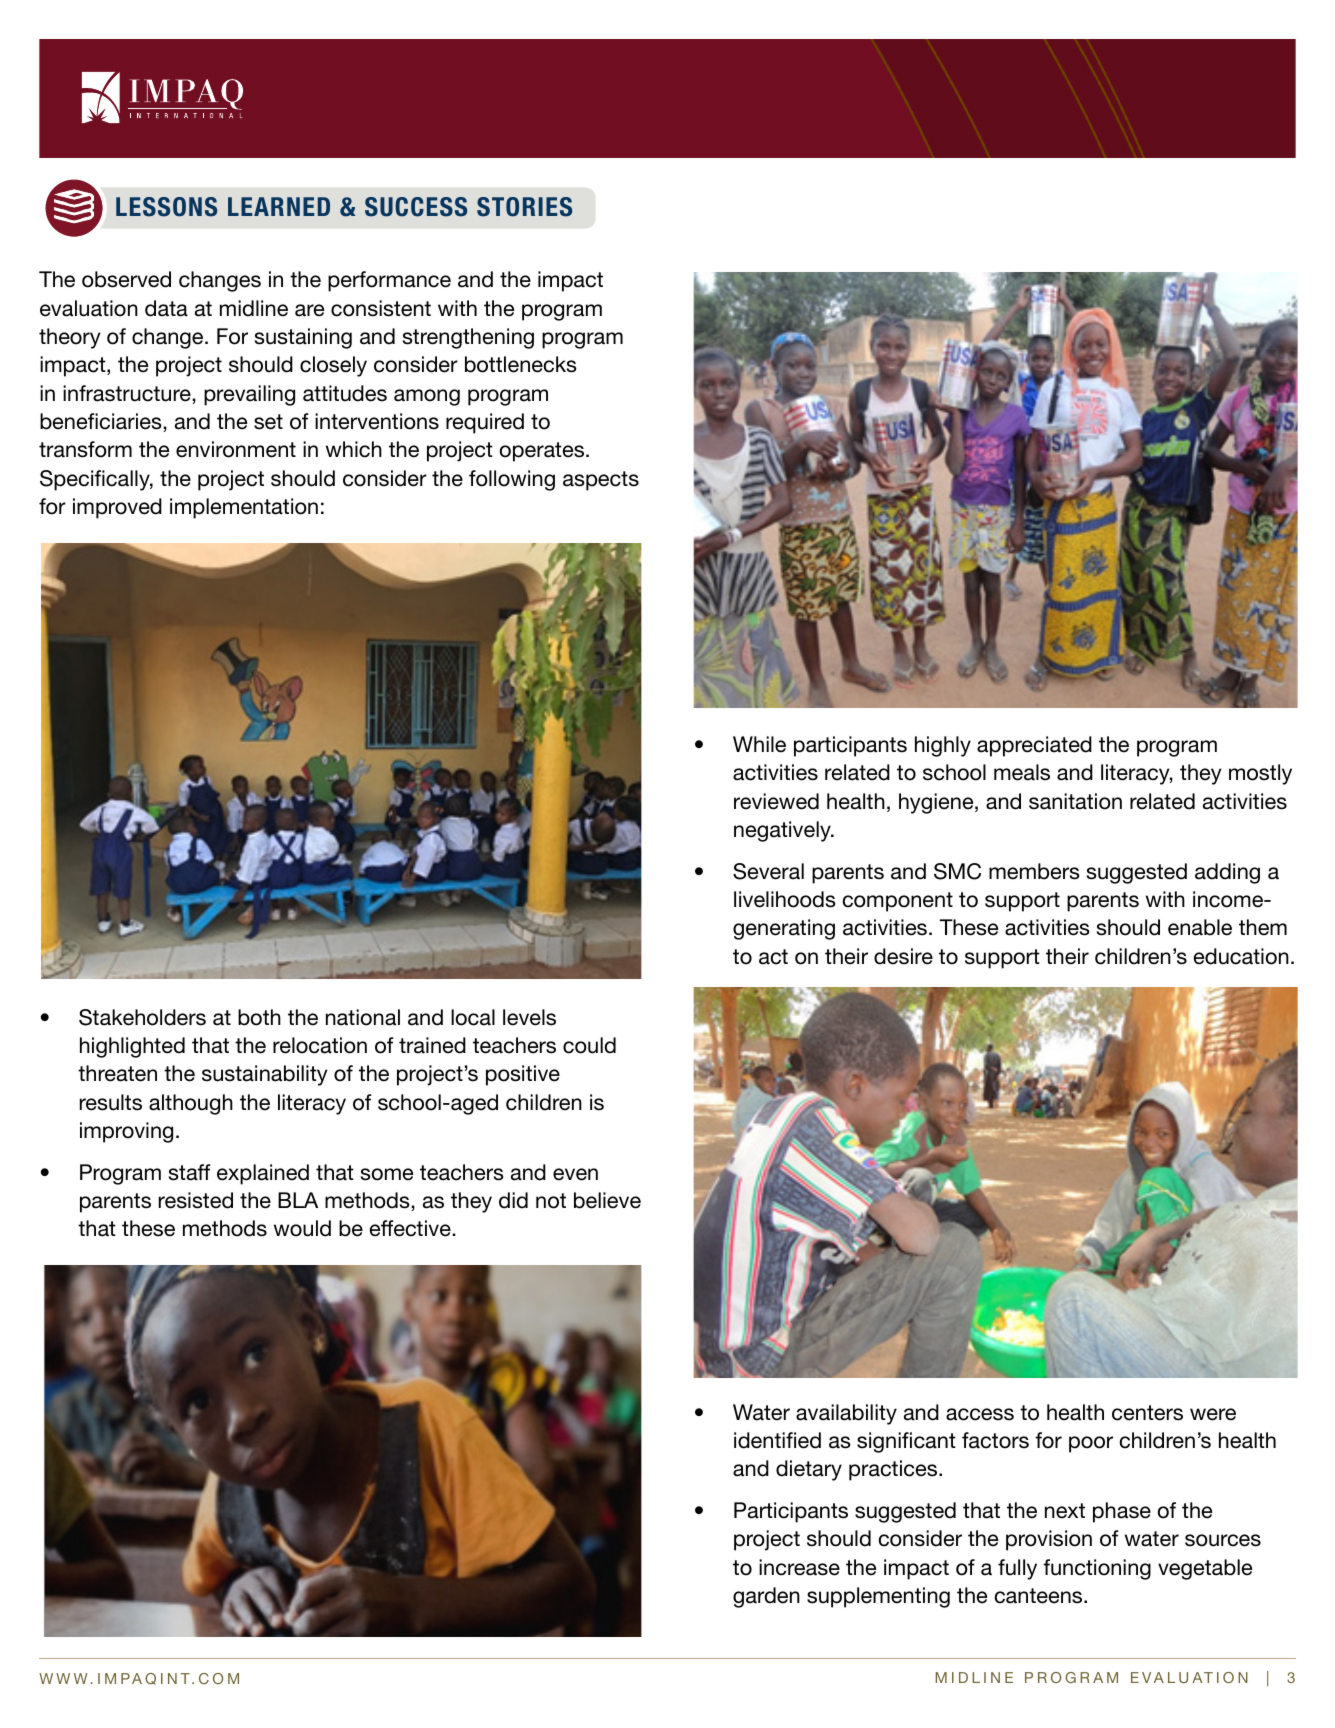  Describe the element at coordinates (1241, 956) in the image. I see `education` at that location.
